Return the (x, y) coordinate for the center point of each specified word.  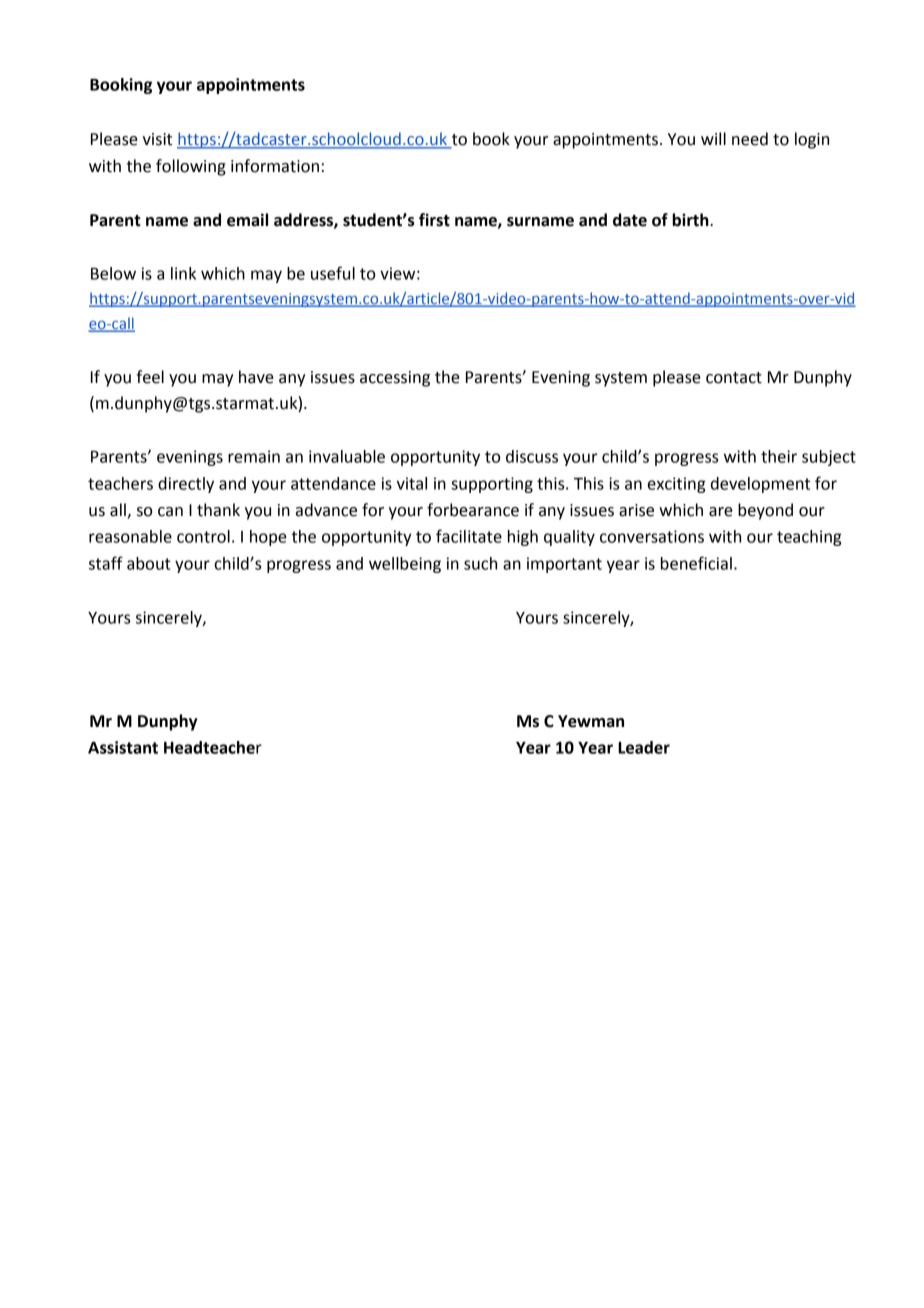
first (434, 220)
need (750, 139)
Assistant (123, 747)
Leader (644, 747)
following (191, 167)
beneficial (696, 563)
